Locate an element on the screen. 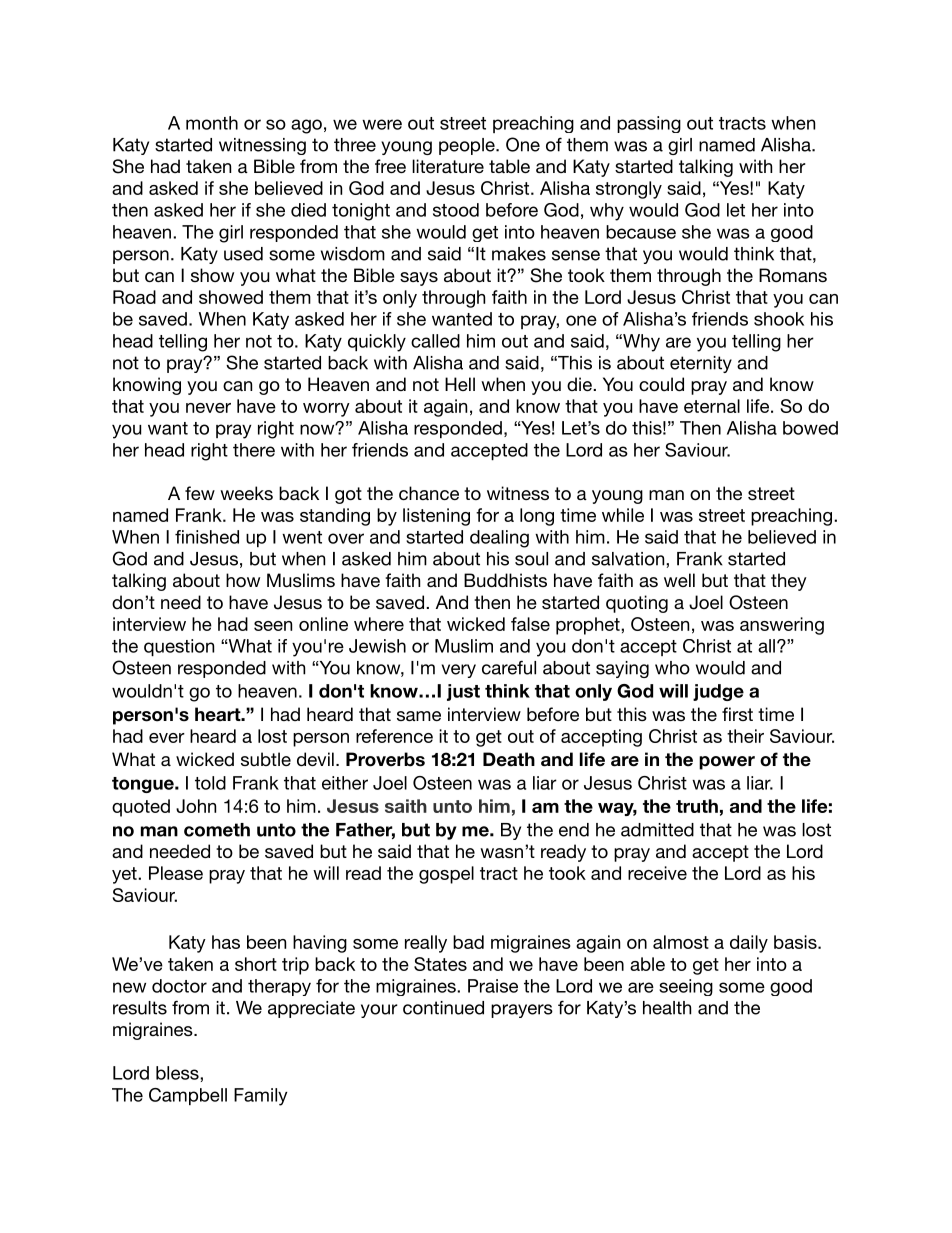 This screenshot has height=1233, width=952. passing is located at coordinates (649, 124).
